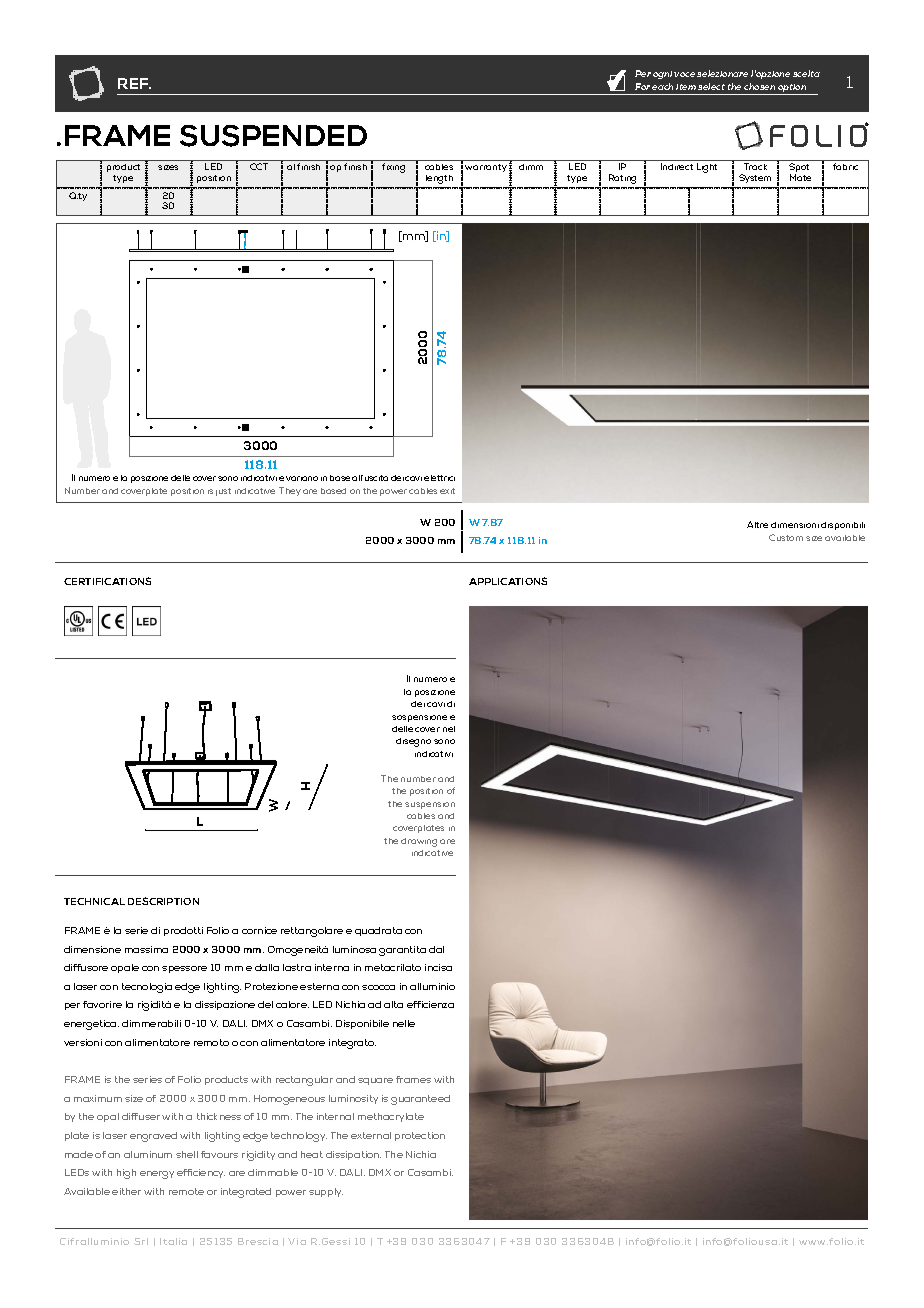 This image has height=1308, width=924. Describe the element at coordinates (134, 83) in the image. I see `REF` at that location.
